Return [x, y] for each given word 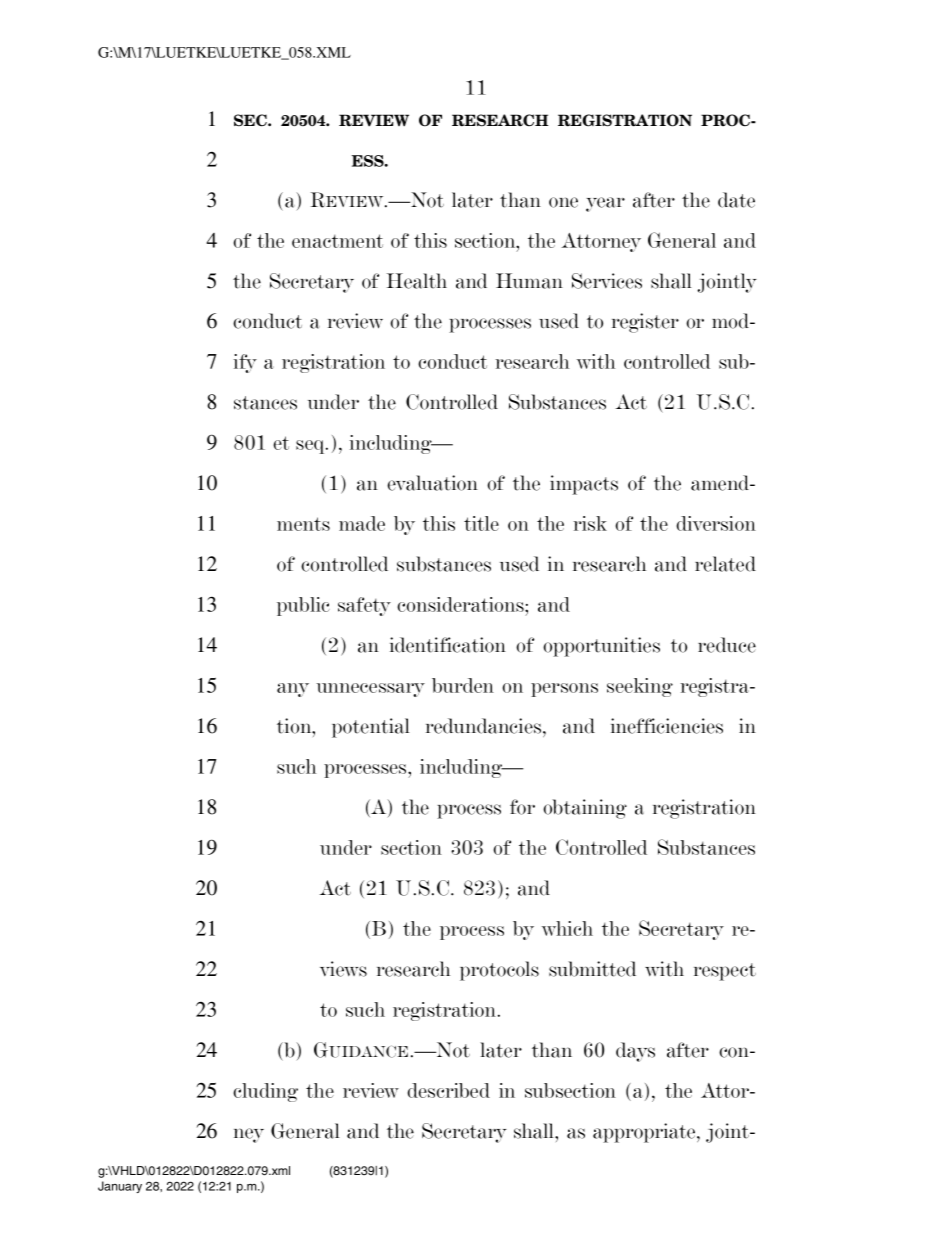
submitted [592, 969]
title [481, 523]
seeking [640, 687]
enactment [337, 241]
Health [417, 281]
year [605, 204]
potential [371, 728]
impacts [584, 485]
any [293, 690]
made [362, 523]
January [120, 1187]
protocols [499, 971]
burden [463, 685]
